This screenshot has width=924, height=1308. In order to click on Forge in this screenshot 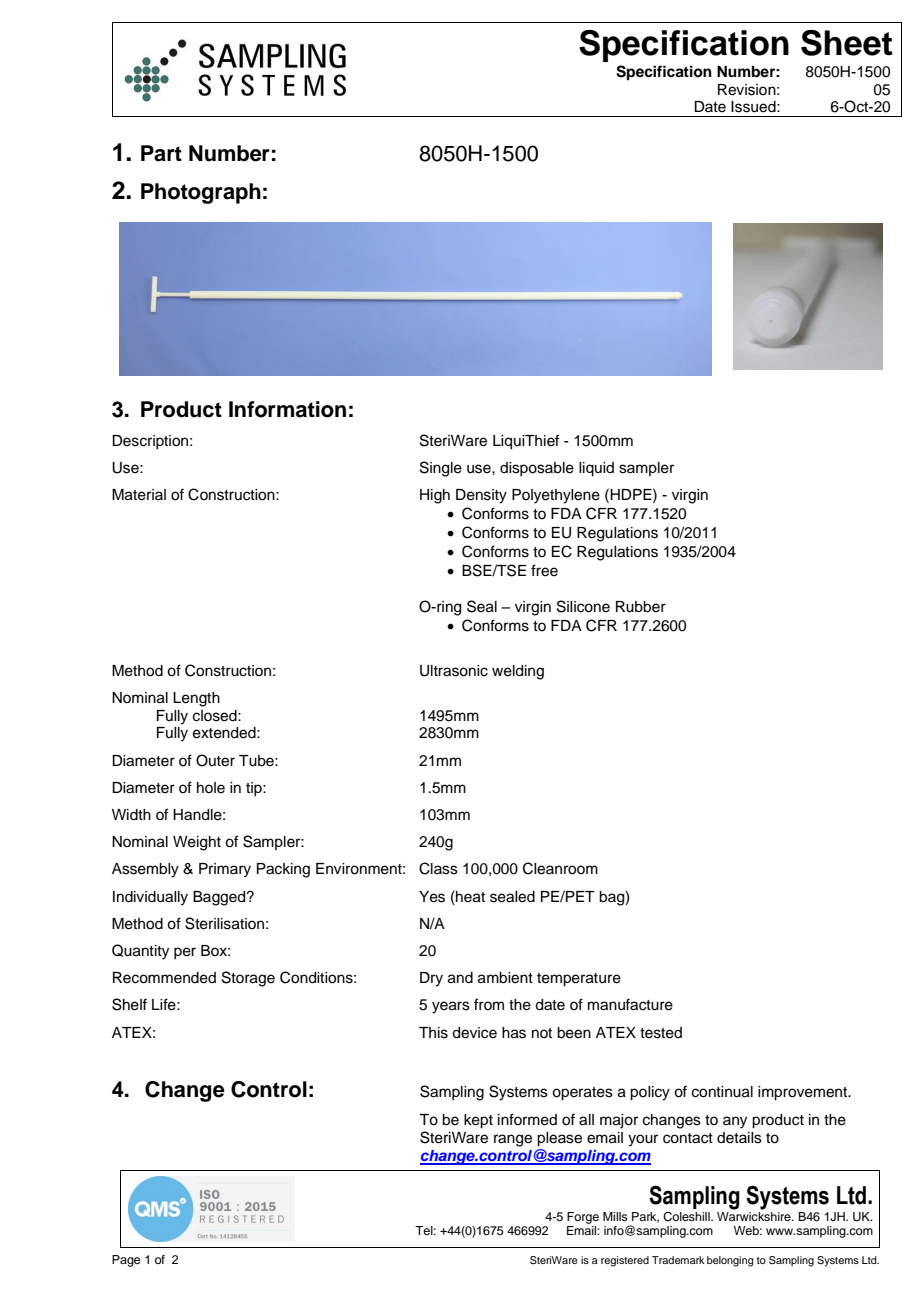, I will do `click(583, 1218)`.
